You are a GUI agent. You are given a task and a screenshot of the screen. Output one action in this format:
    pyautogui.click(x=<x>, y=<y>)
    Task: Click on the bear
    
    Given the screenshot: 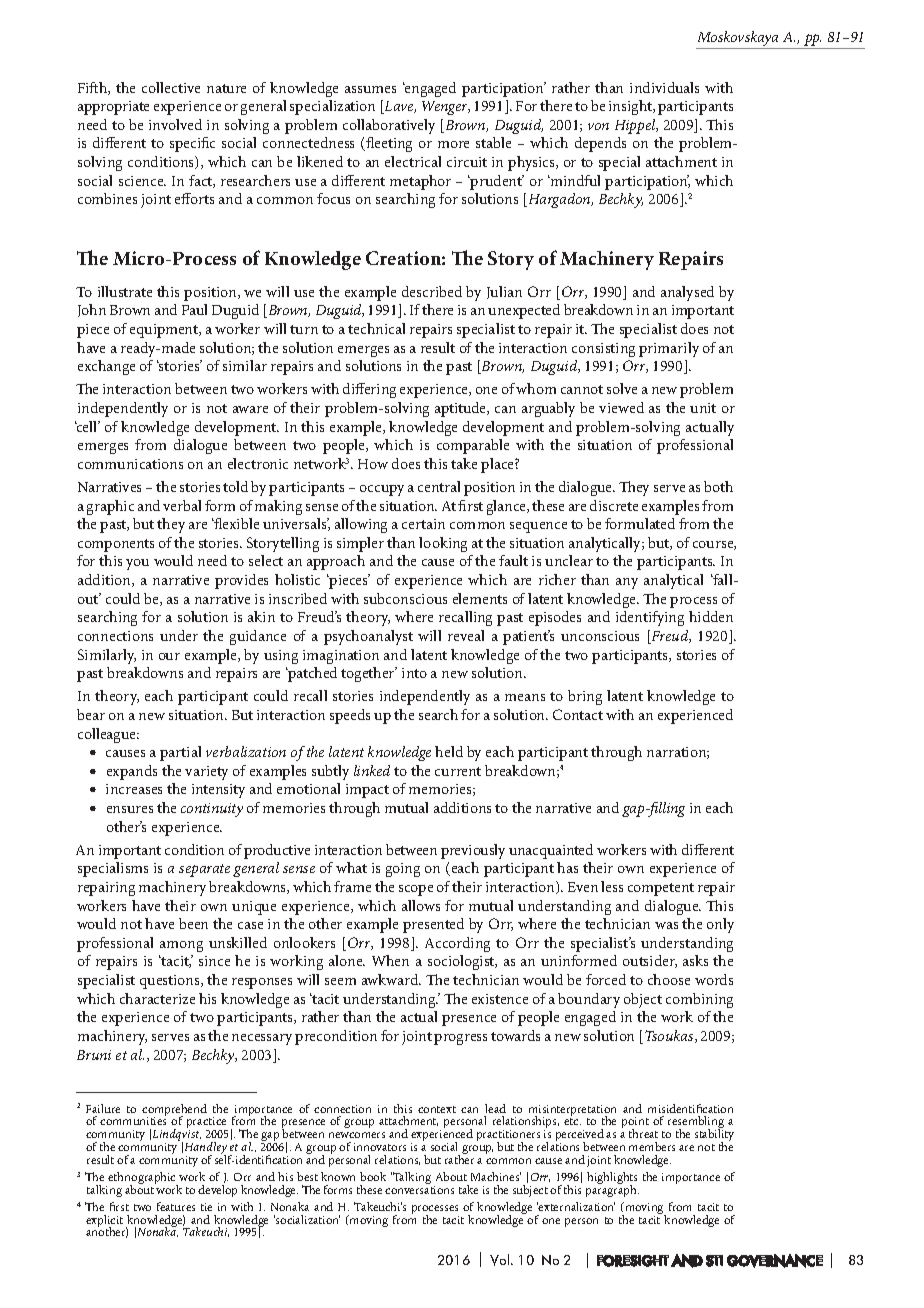 What is the action you would take?
    pyautogui.click(x=91, y=714)
